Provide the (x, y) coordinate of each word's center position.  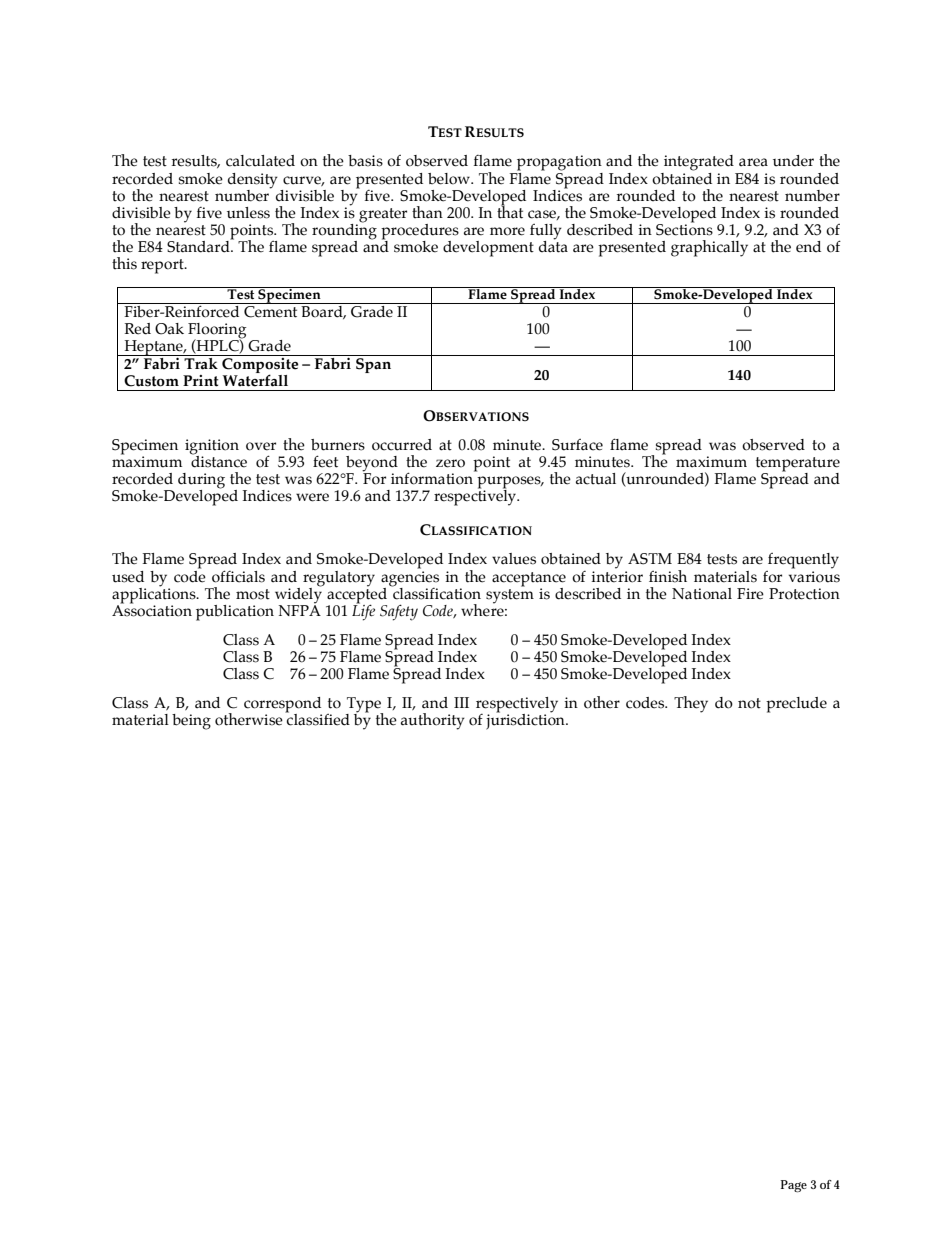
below (450, 179)
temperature (798, 465)
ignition (212, 447)
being (191, 722)
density (253, 181)
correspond (283, 706)
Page (794, 1186)
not (749, 703)
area (753, 162)
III (461, 702)
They (691, 704)
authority (433, 721)
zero (450, 463)
